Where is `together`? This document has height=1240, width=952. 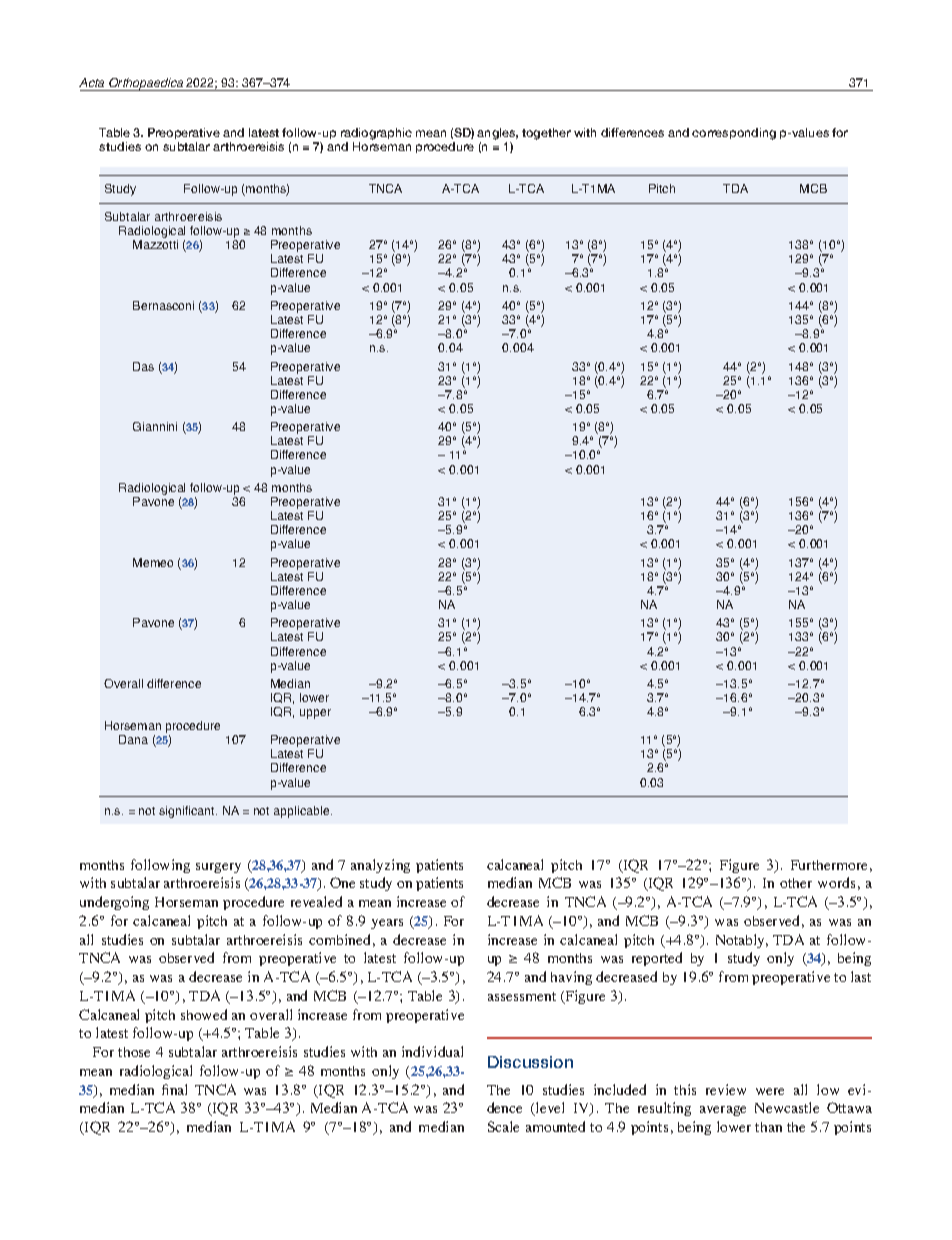
together is located at coordinates (546, 134).
